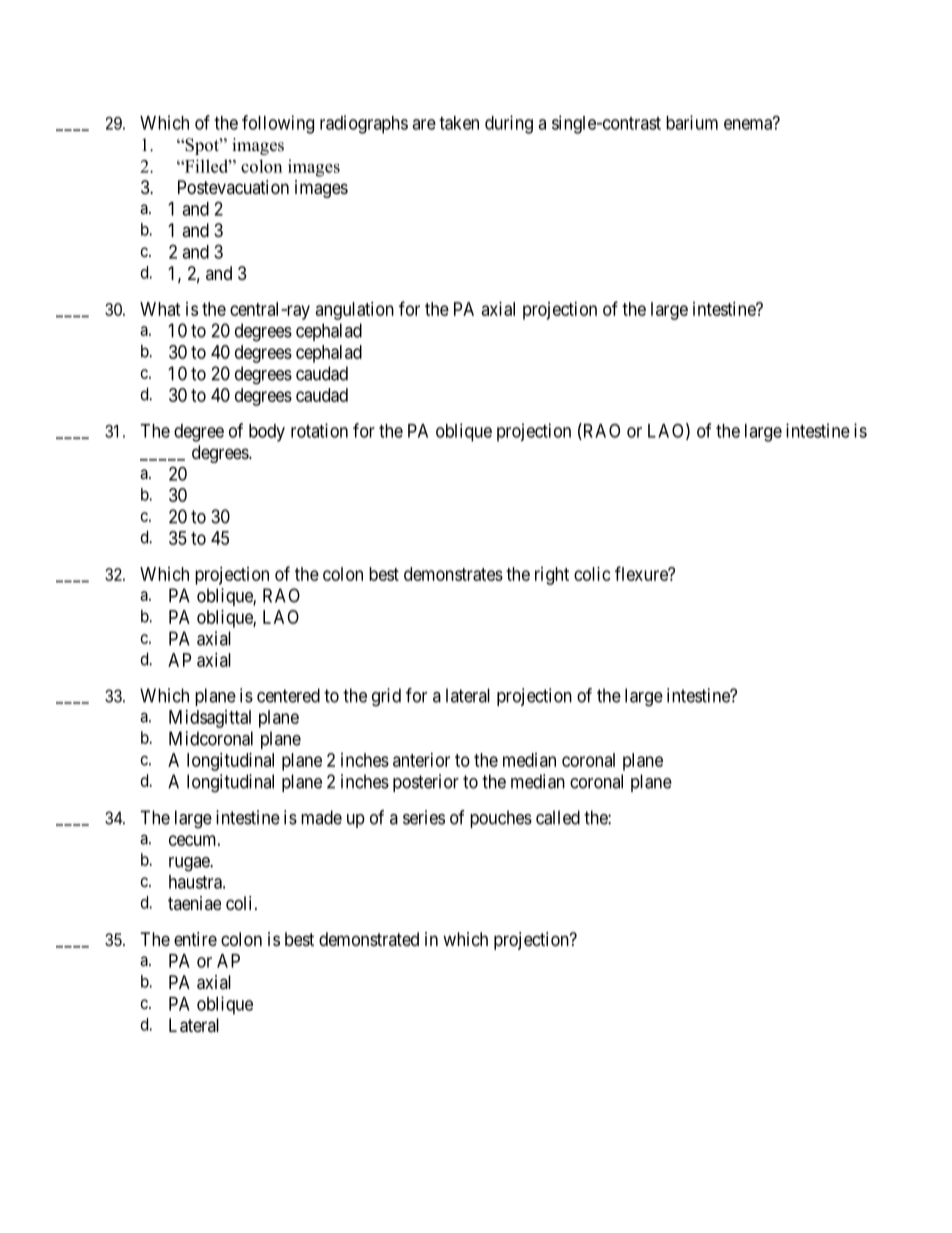  I want to click on barium, so click(692, 122).
